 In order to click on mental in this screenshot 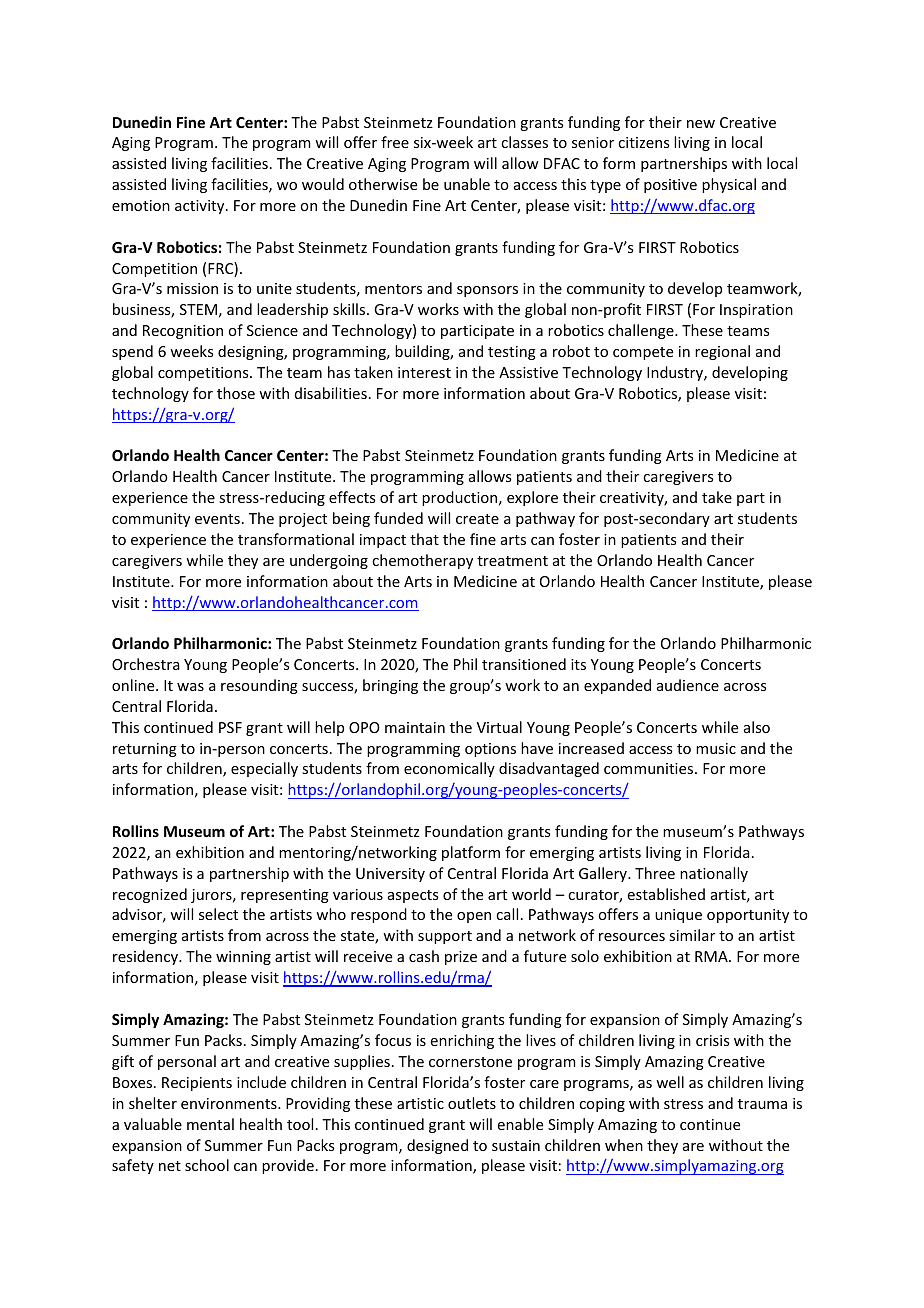, I will do `click(210, 1124)`.
